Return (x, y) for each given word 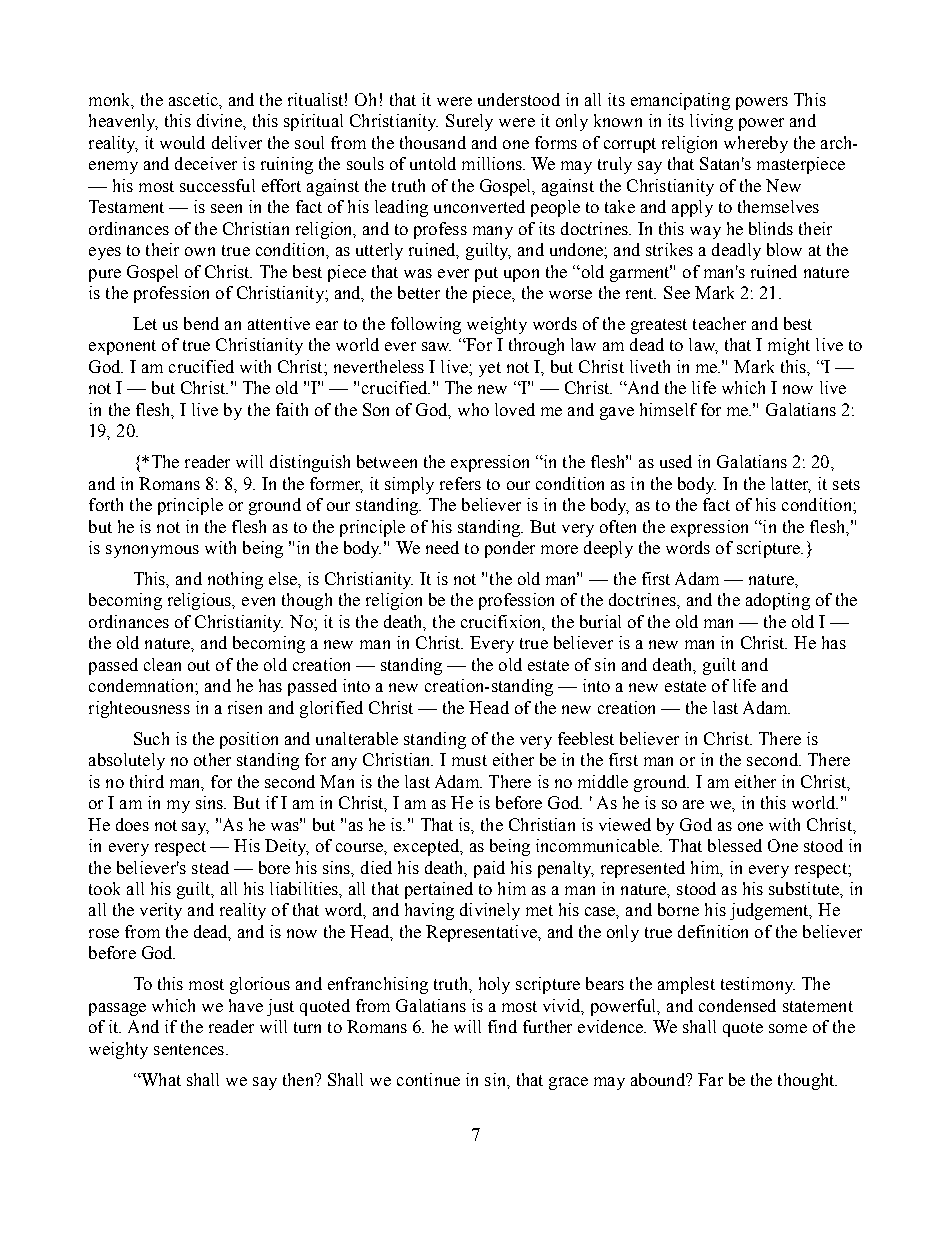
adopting (778, 601)
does (132, 824)
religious (201, 601)
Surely (469, 122)
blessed (735, 845)
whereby (756, 144)
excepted (428, 847)
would (182, 142)
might (789, 346)
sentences (189, 1049)
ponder (510, 549)
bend (201, 323)
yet (490, 369)
